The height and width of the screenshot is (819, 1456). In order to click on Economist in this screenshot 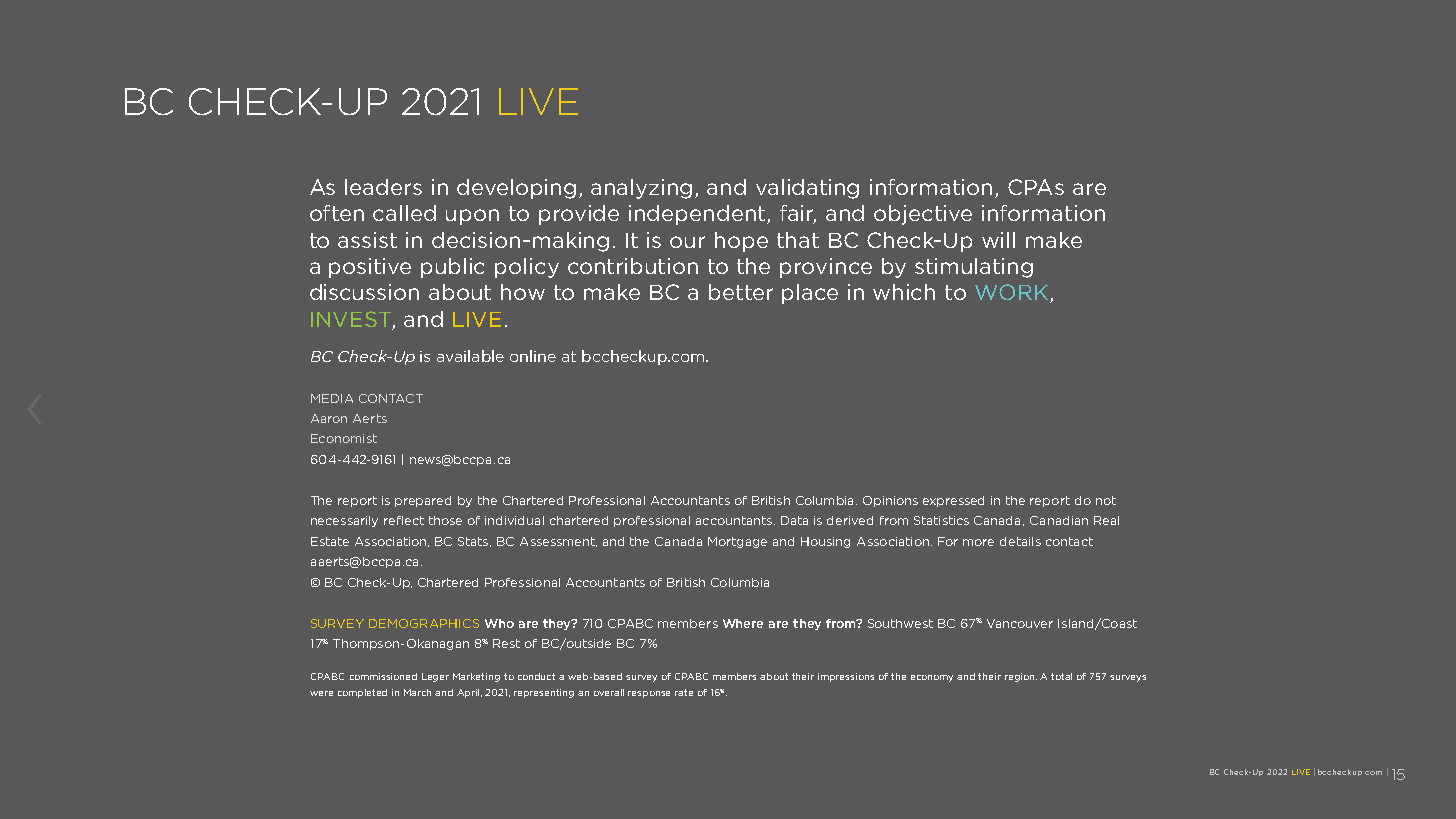, I will do `click(344, 438)`.
